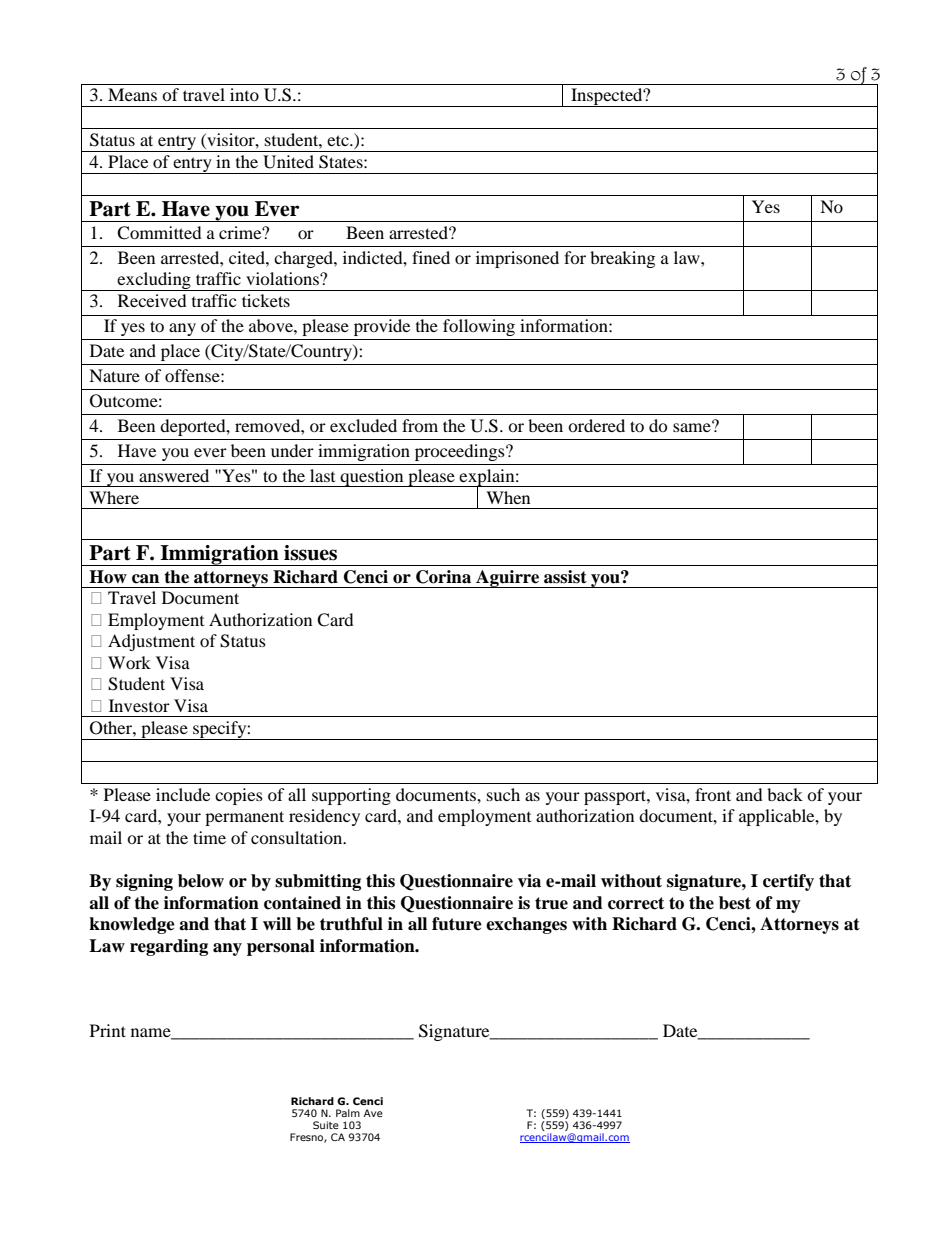  What do you see at coordinates (508, 579) in the screenshot?
I see `Aguirre` at bounding box center [508, 579].
